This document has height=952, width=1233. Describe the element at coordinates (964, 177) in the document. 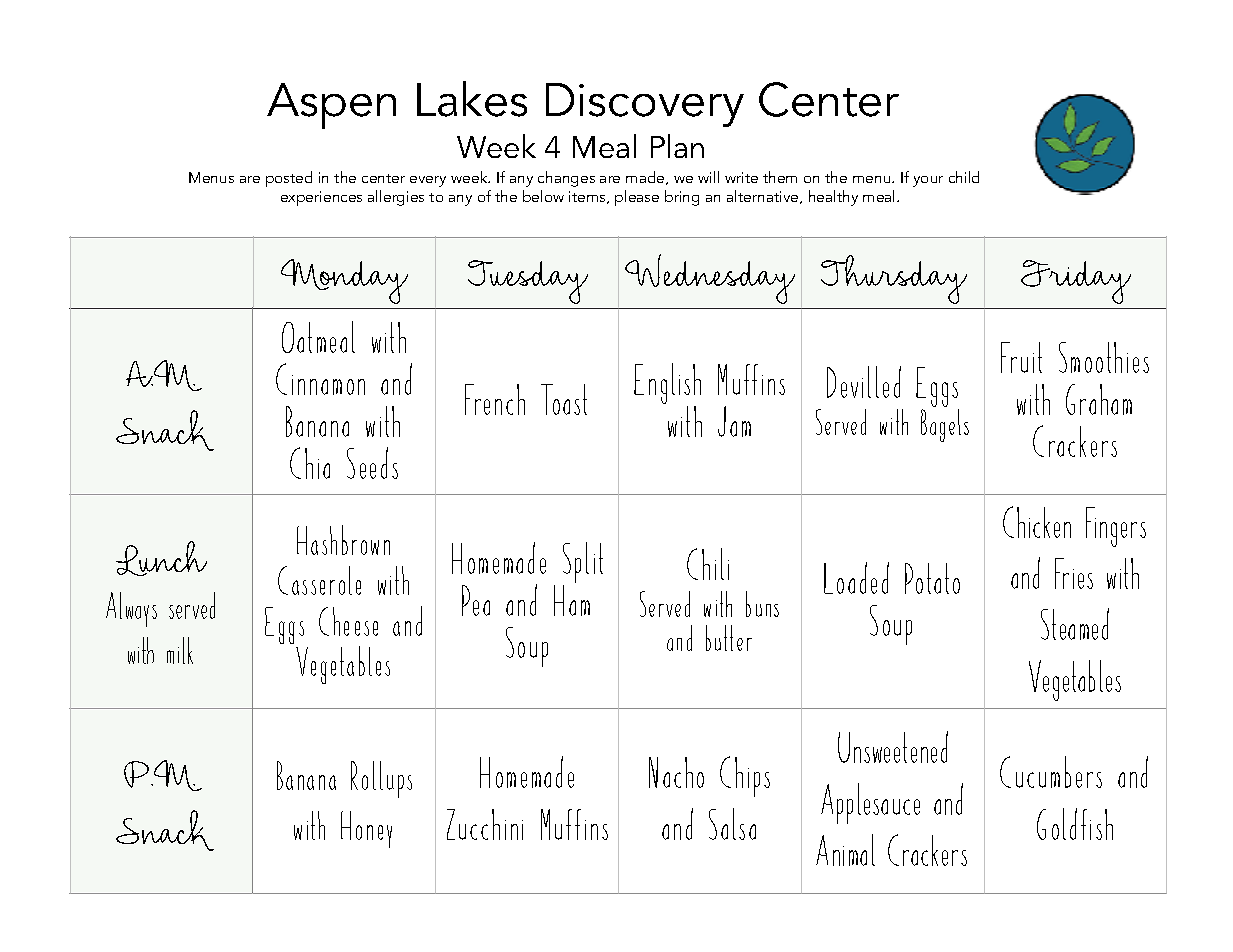

I see `child` at that location.
